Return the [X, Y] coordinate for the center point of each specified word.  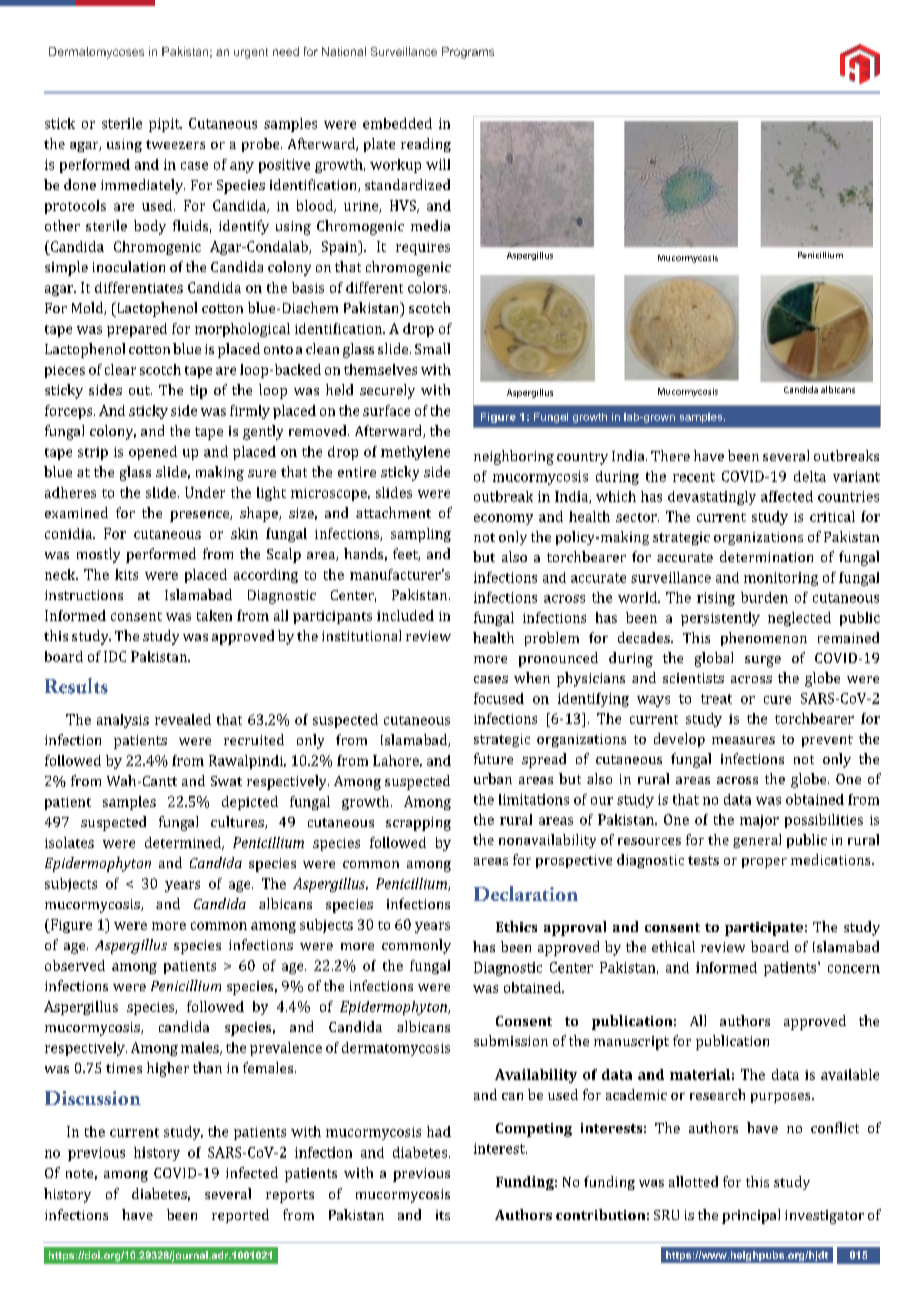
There [670, 455]
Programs [468, 53]
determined [184, 843]
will [438, 164]
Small [432, 348]
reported [240, 1216]
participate [764, 929]
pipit [165, 125]
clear [120, 369]
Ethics [516, 926]
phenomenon [764, 639]
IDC [115, 656]
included [405, 615]
